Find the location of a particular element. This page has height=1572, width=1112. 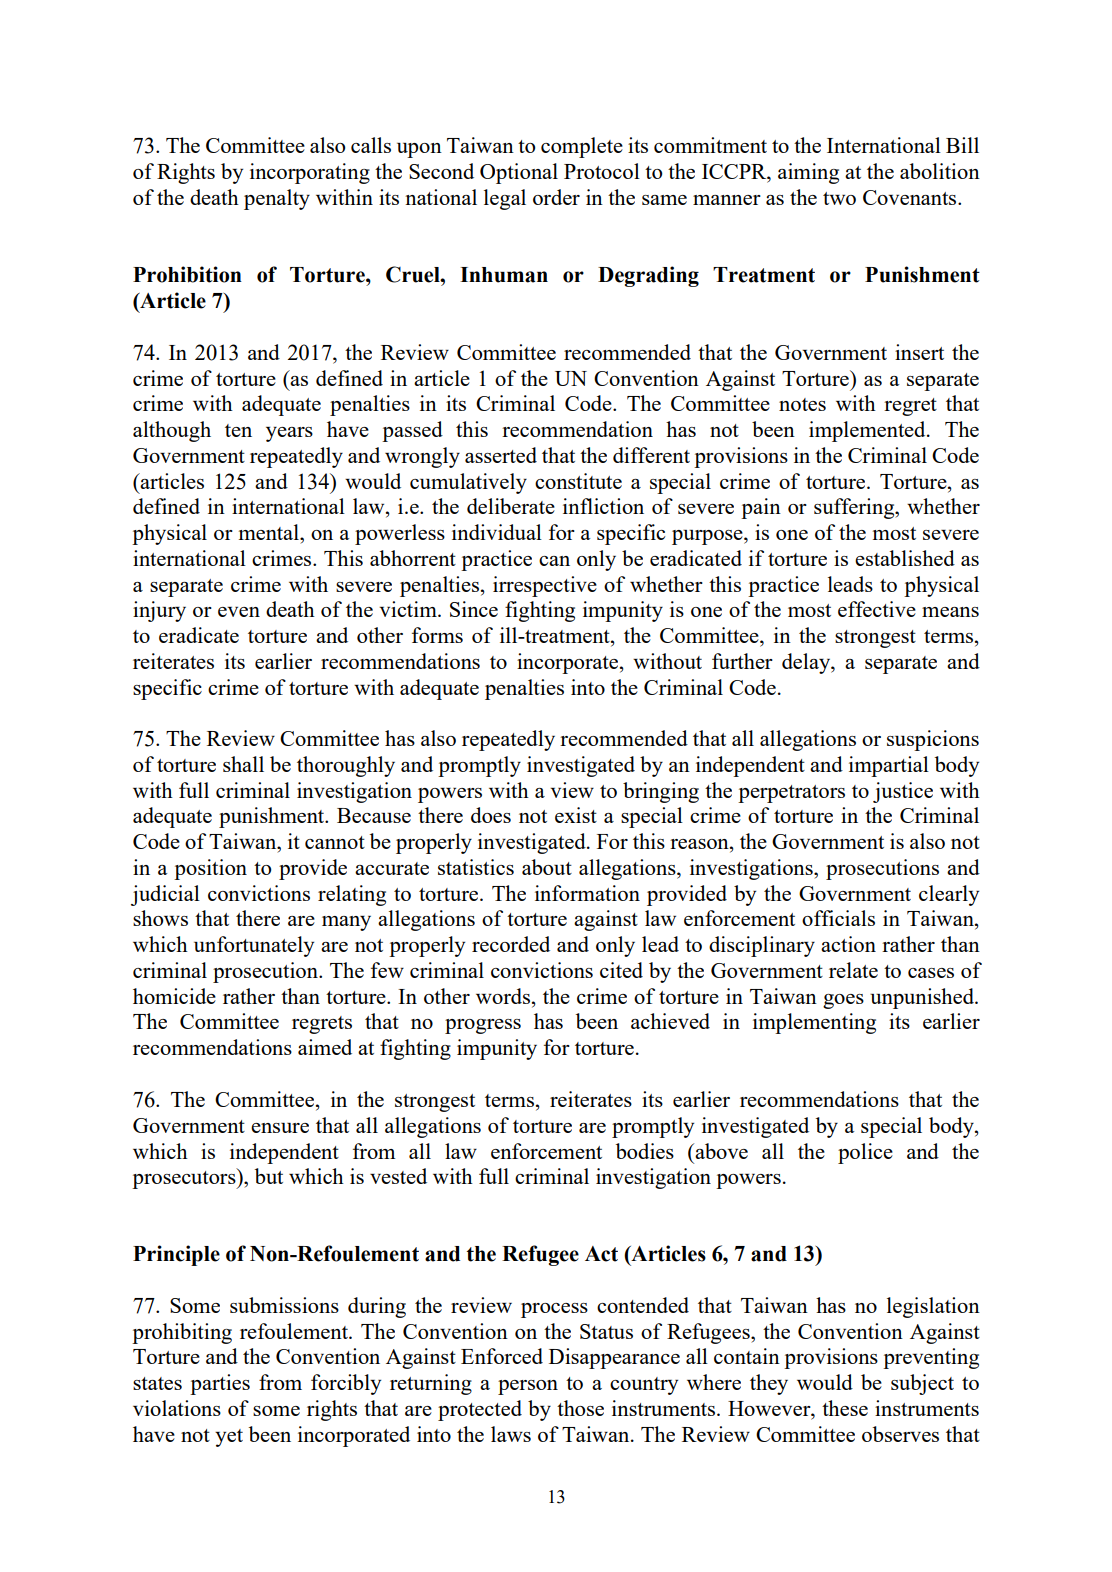

shall is located at coordinates (243, 764).
